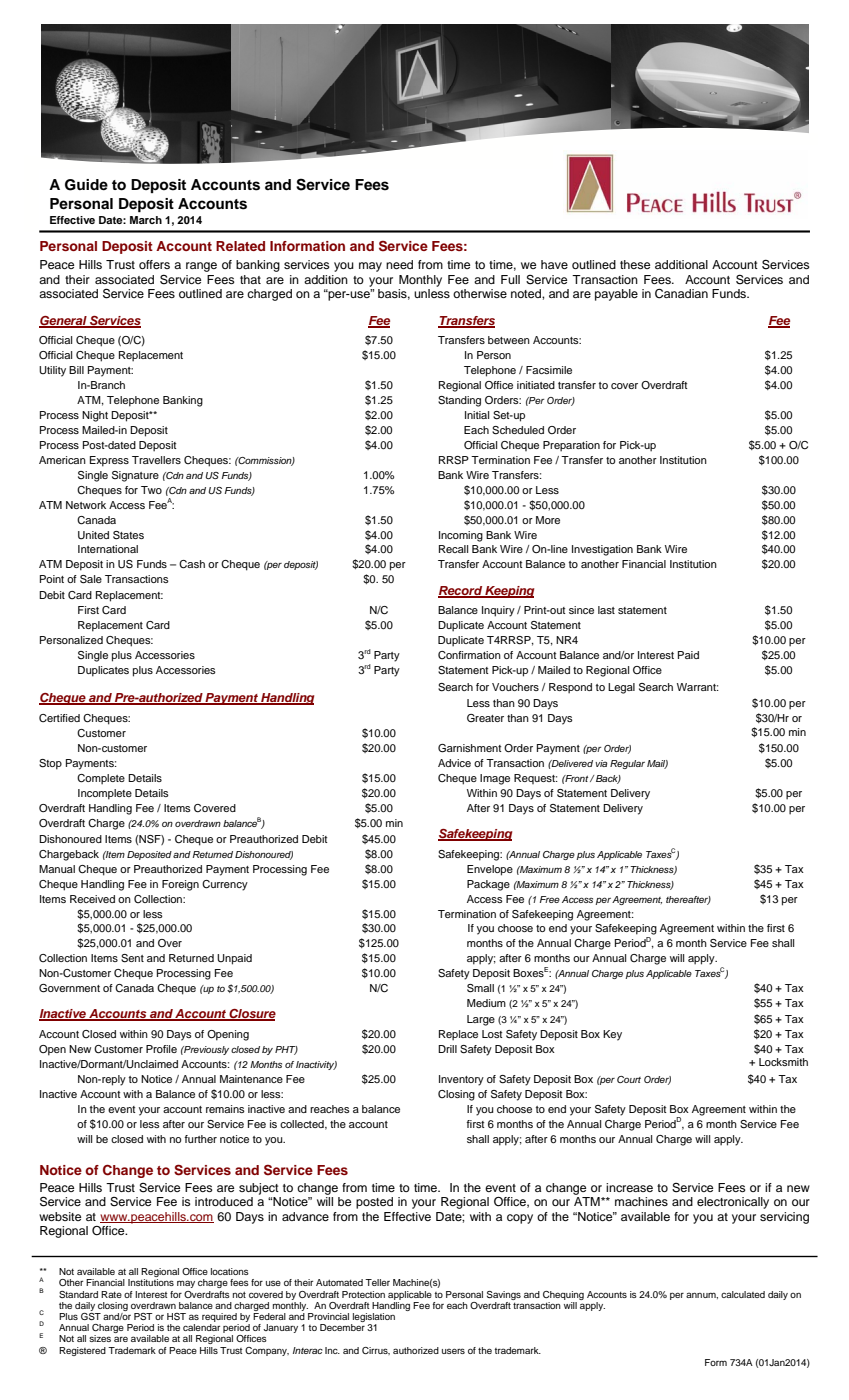 The height and width of the screenshot is (1400, 849). Describe the element at coordinates (461, 591) in the screenshot. I see `Record` at that location.
